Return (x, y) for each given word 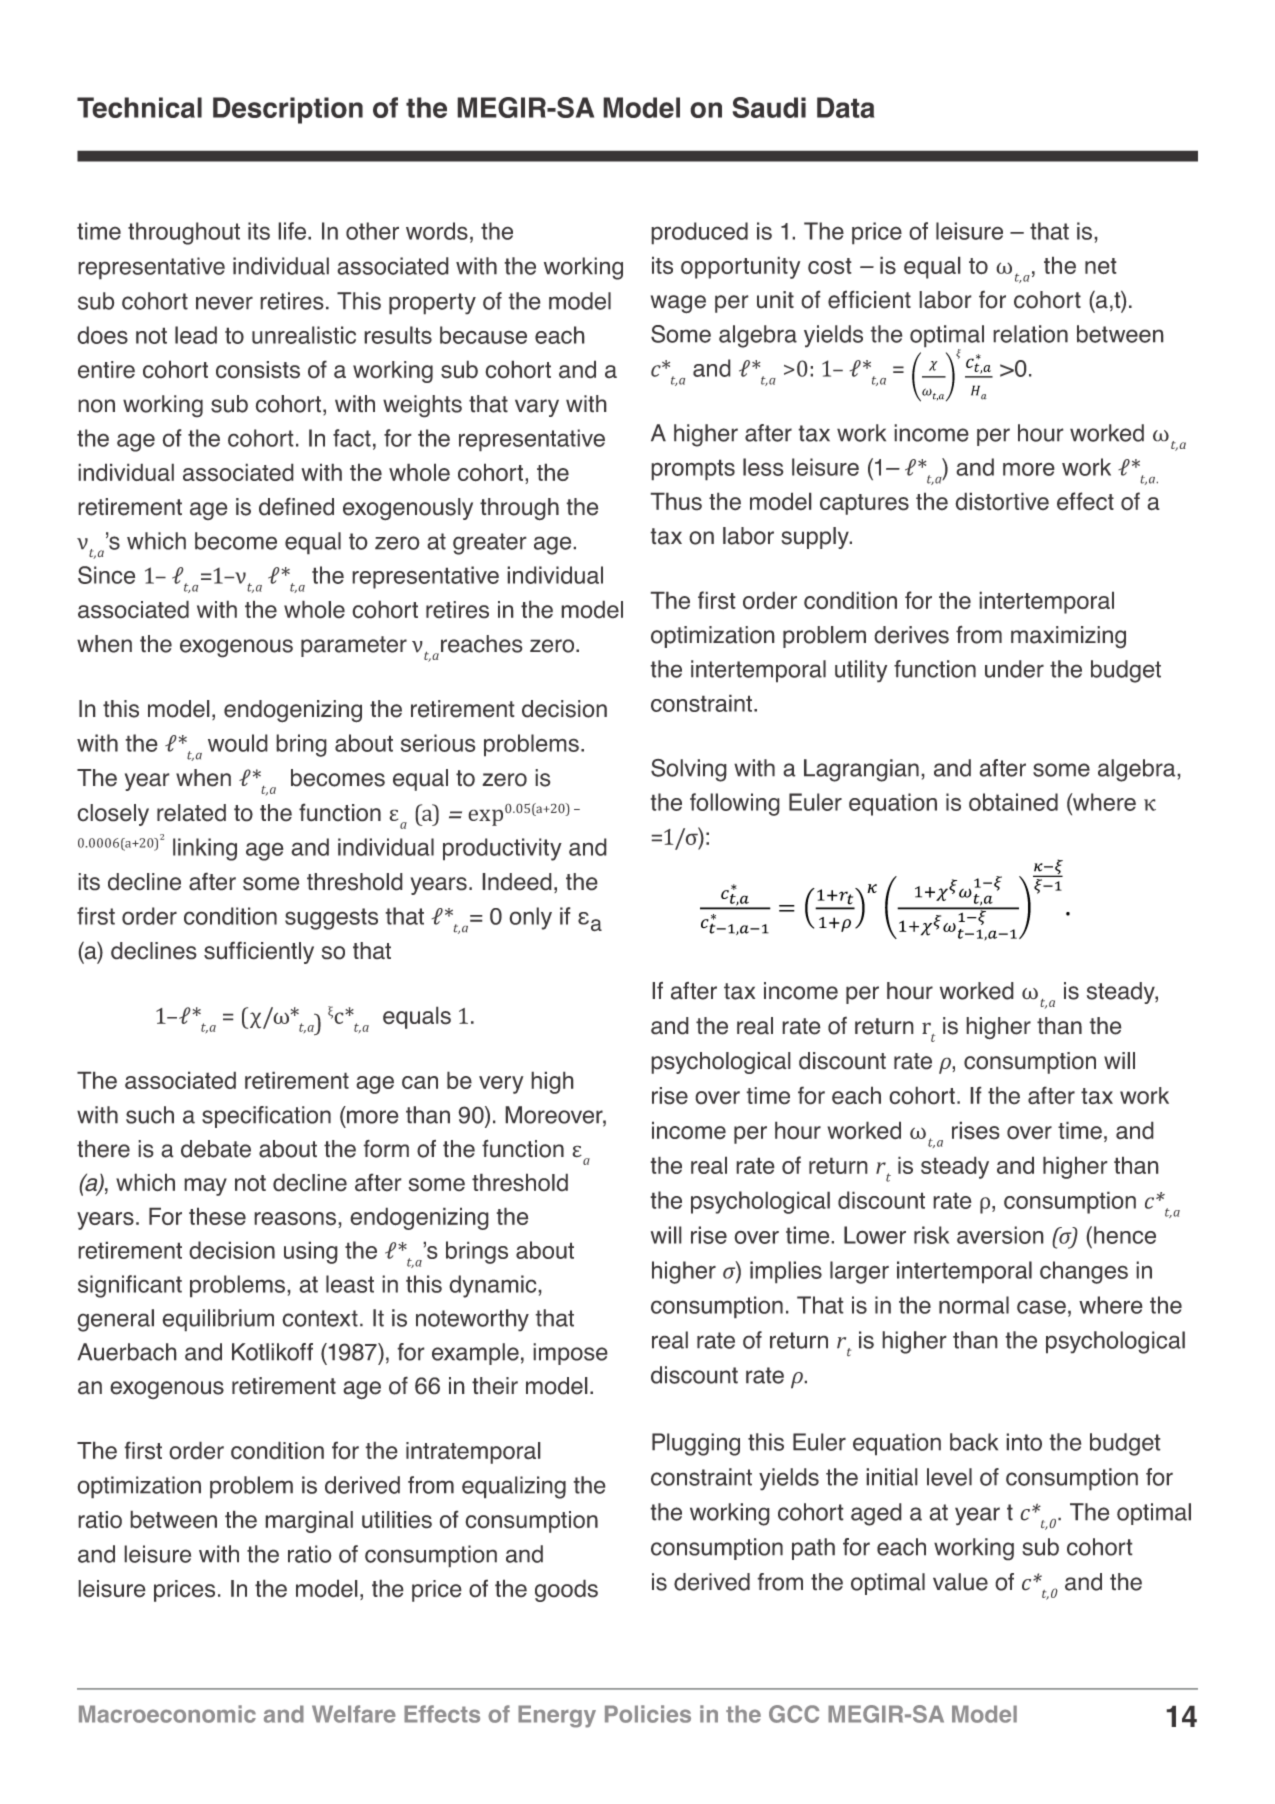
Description (288, 110)
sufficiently (259, 952)
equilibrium (218, 1320)
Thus (676, 501)
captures (864, 504)
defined (296, 506)
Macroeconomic (167, 1714)
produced (699, 233)
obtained (1013, 802)
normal (974, 1305)
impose (570, 1354)
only (530, 918)
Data (846, 107)
